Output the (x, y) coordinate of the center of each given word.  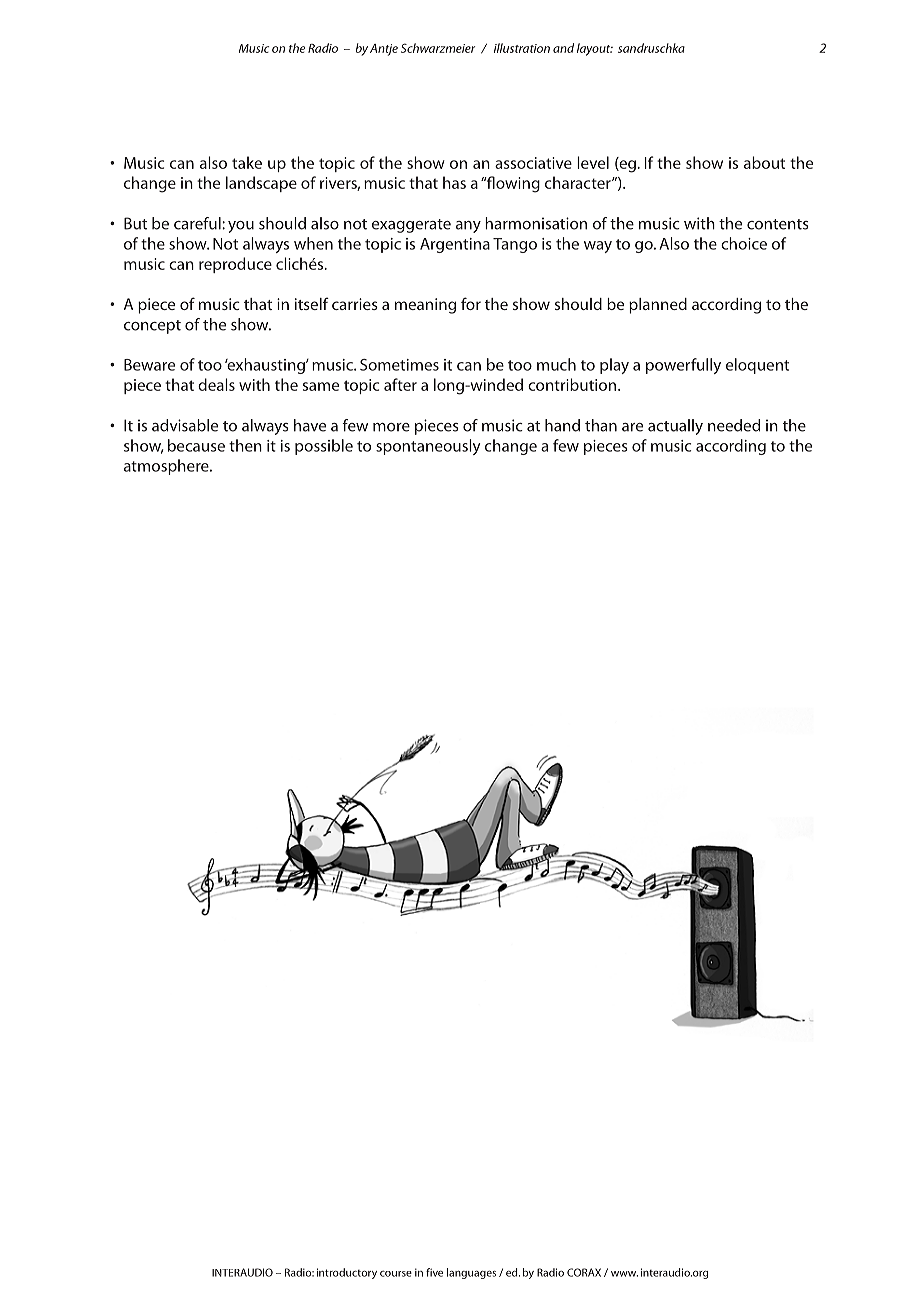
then (245, 445)
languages (471, 1273)
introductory (347, 1273)
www (624, 1274)
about (764, 162)
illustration (522, 48)
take (247, 162)
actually (675, 427)
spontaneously (428, 447)
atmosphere (167, 467)
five (434, 1272)
